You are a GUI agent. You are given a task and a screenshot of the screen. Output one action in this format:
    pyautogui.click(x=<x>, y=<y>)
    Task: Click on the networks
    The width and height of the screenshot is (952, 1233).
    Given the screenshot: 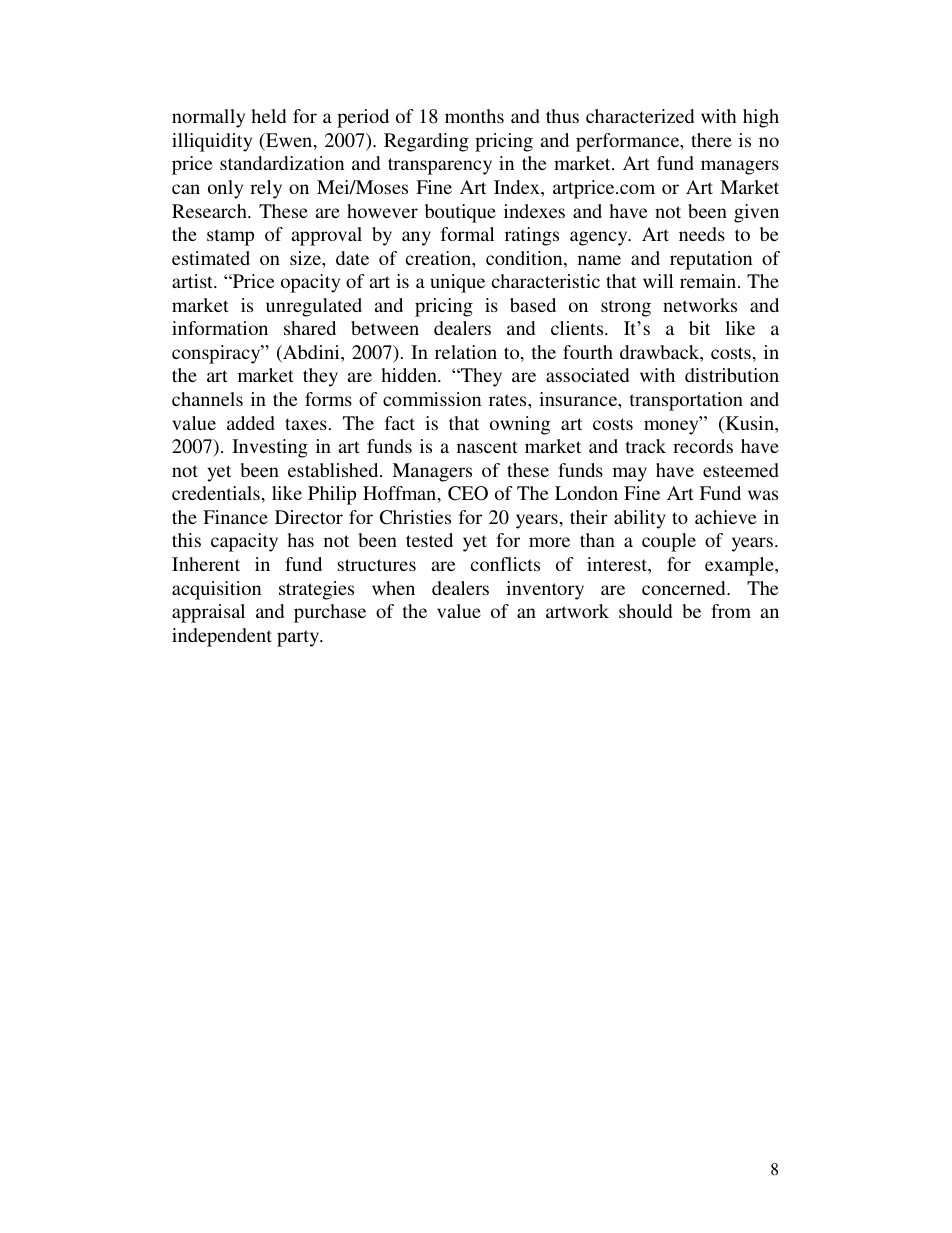 What is the action you would take?
    pyautogui.click(x=700, y=305)
